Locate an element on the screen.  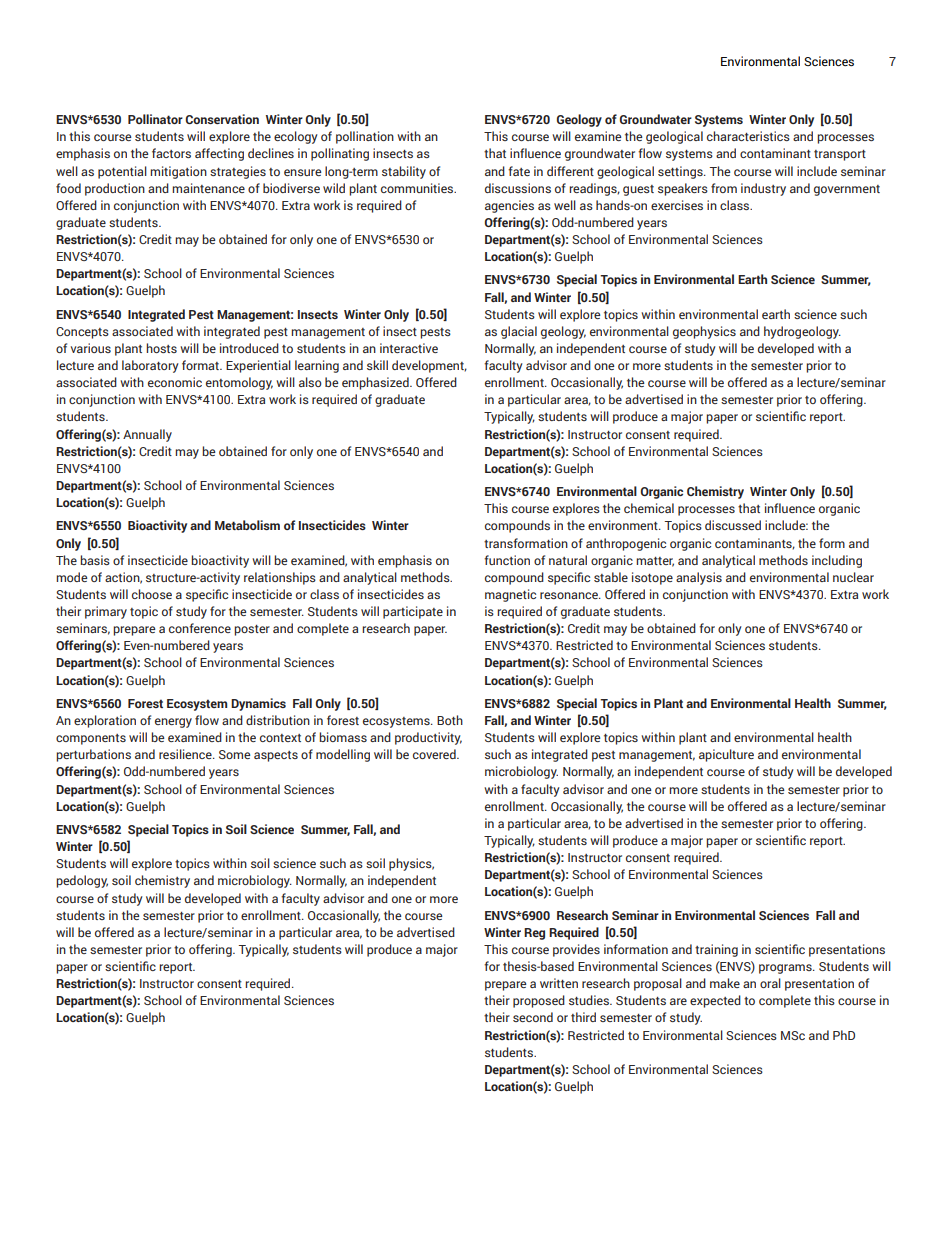
characteristics is located at coordinates (748, 136).
